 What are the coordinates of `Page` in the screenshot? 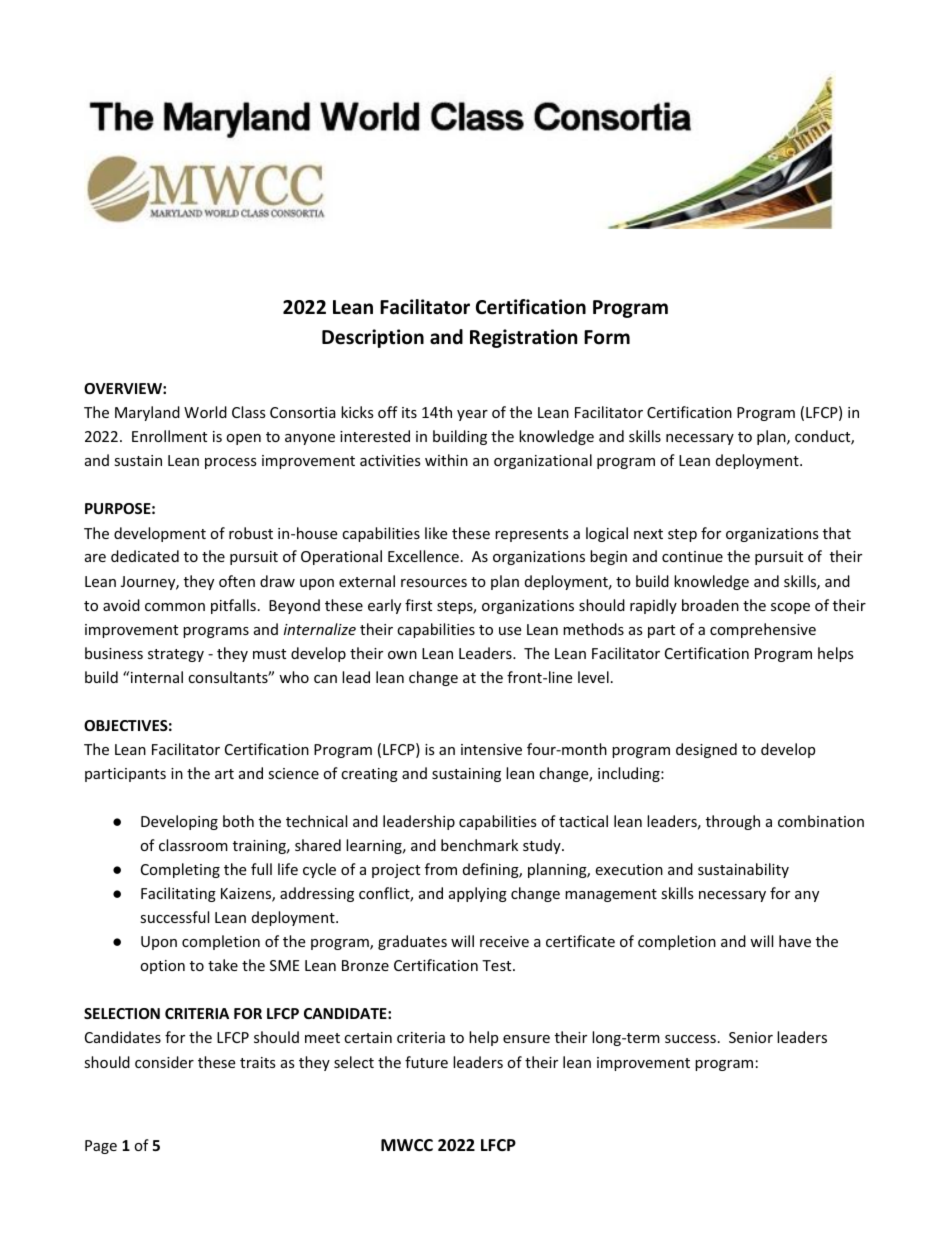 It's located at (101, 1147).
